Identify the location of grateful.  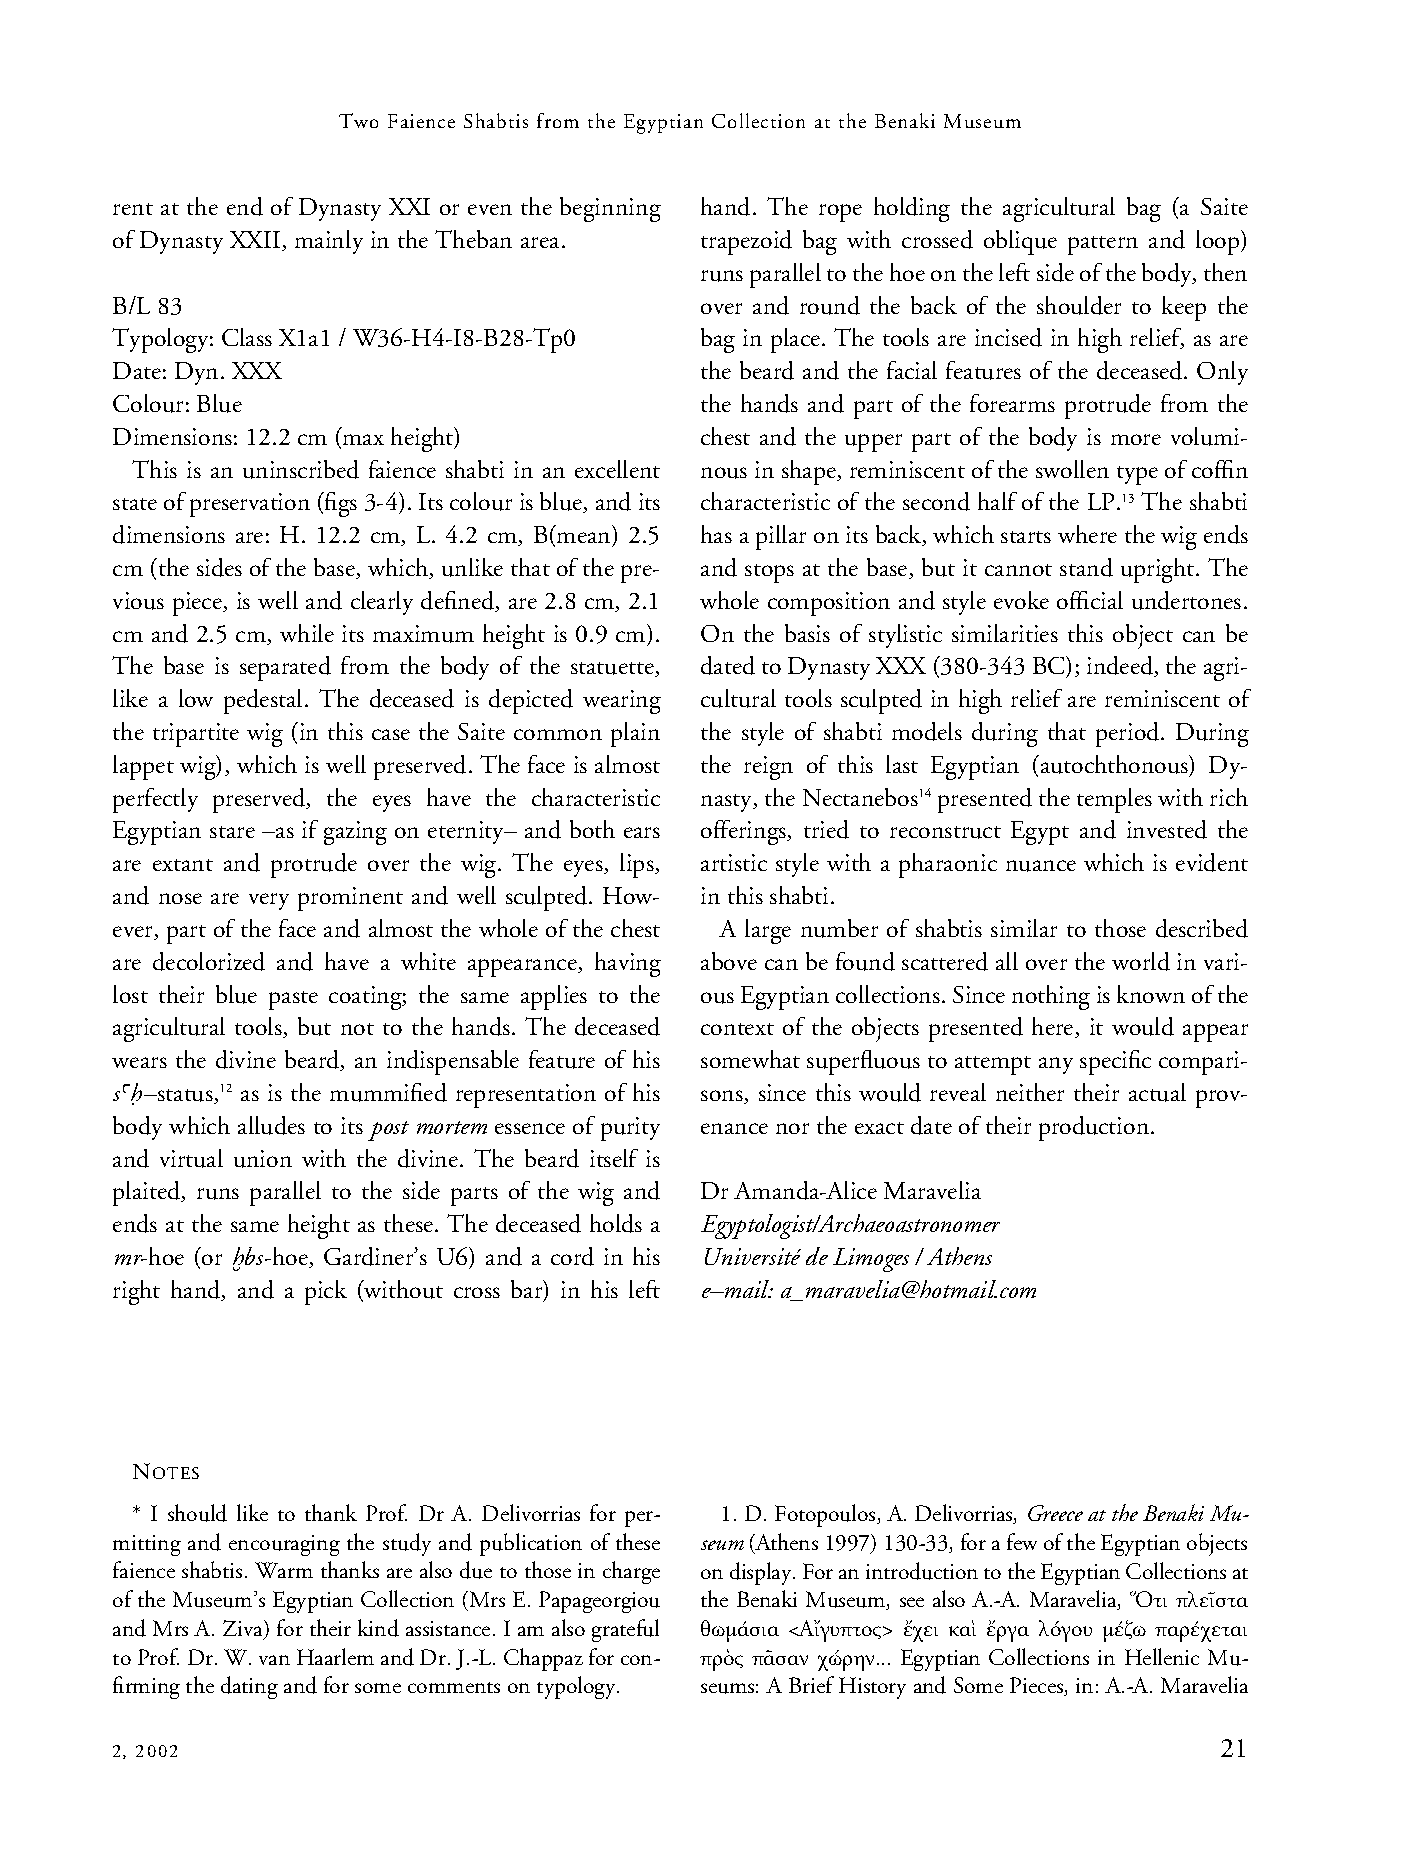
(625, 1630).
